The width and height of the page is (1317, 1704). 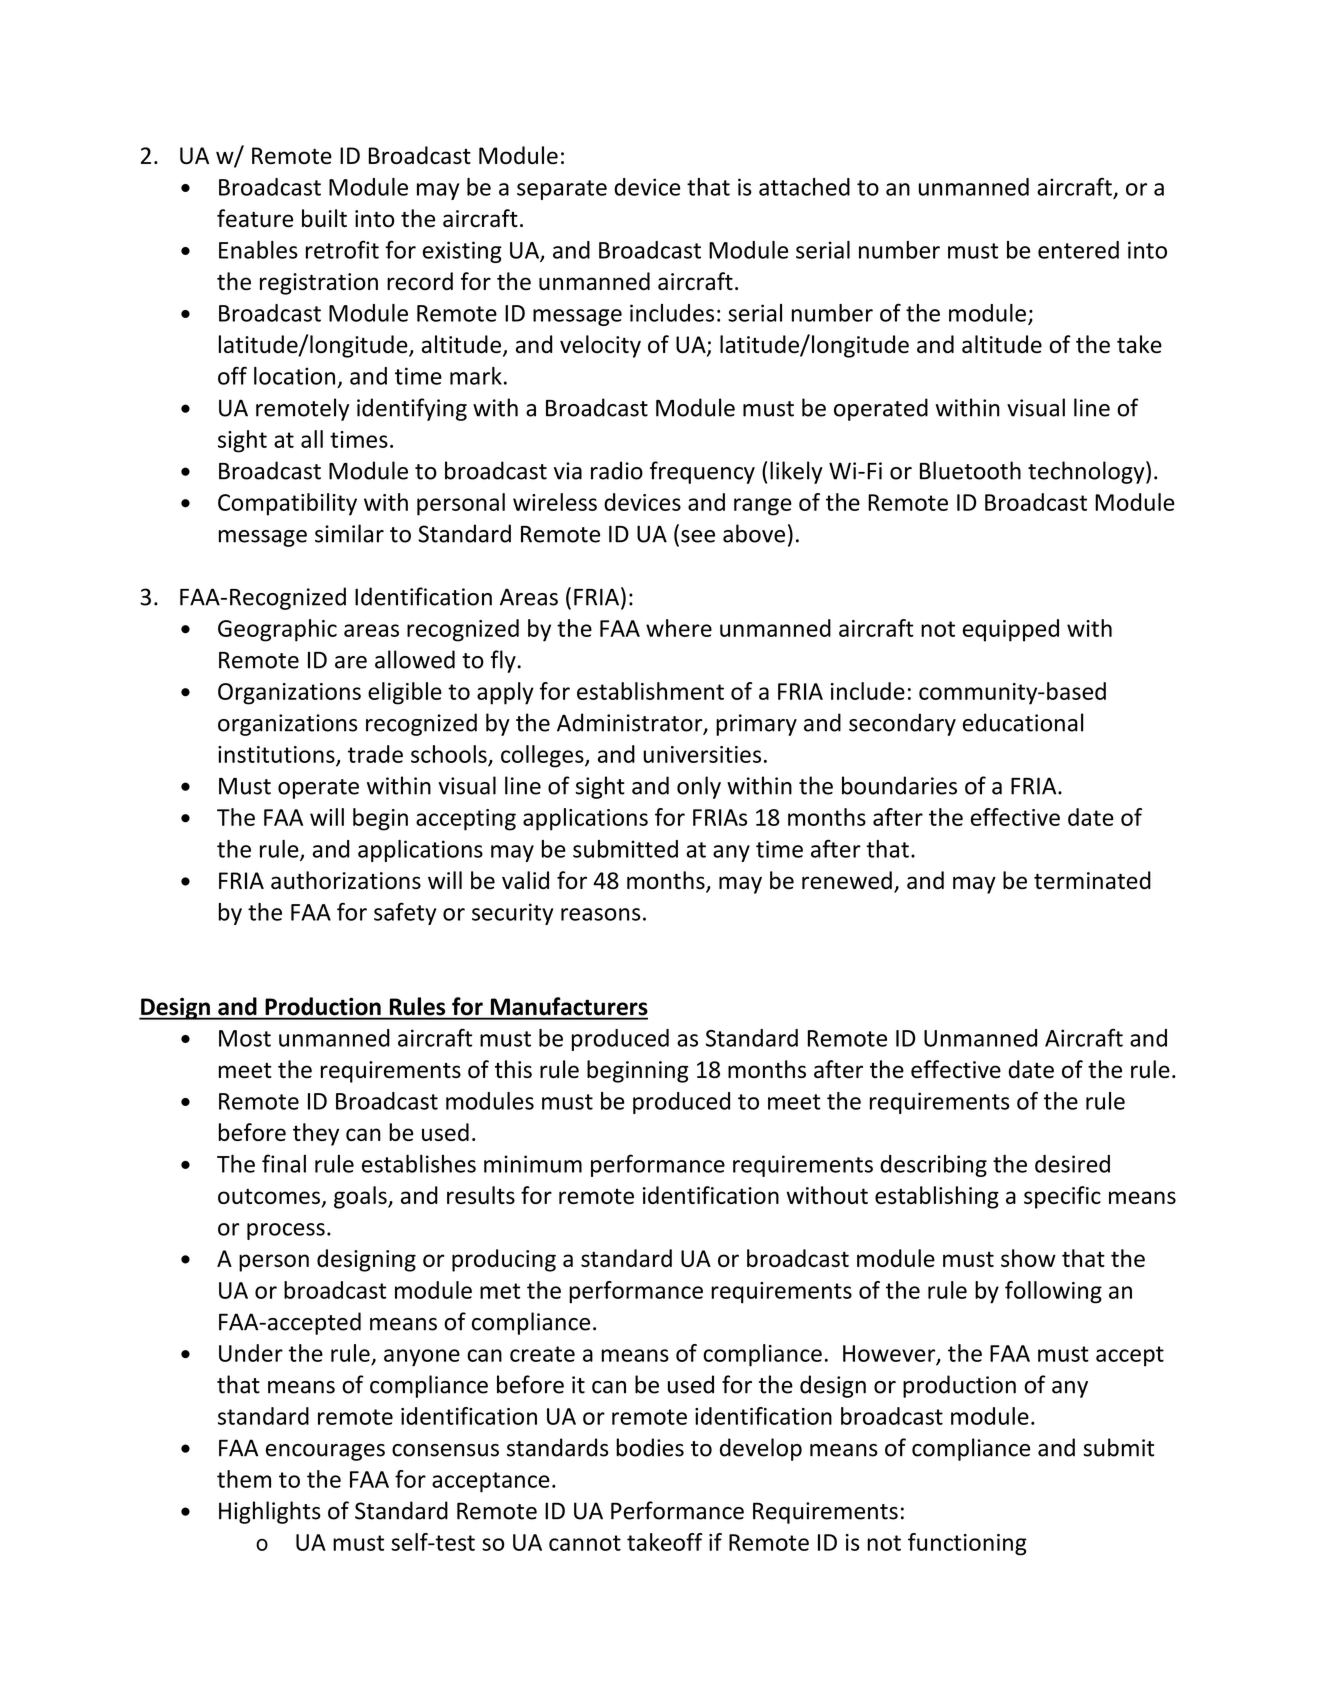 I want to click on where, so click(x=679, y=628).
